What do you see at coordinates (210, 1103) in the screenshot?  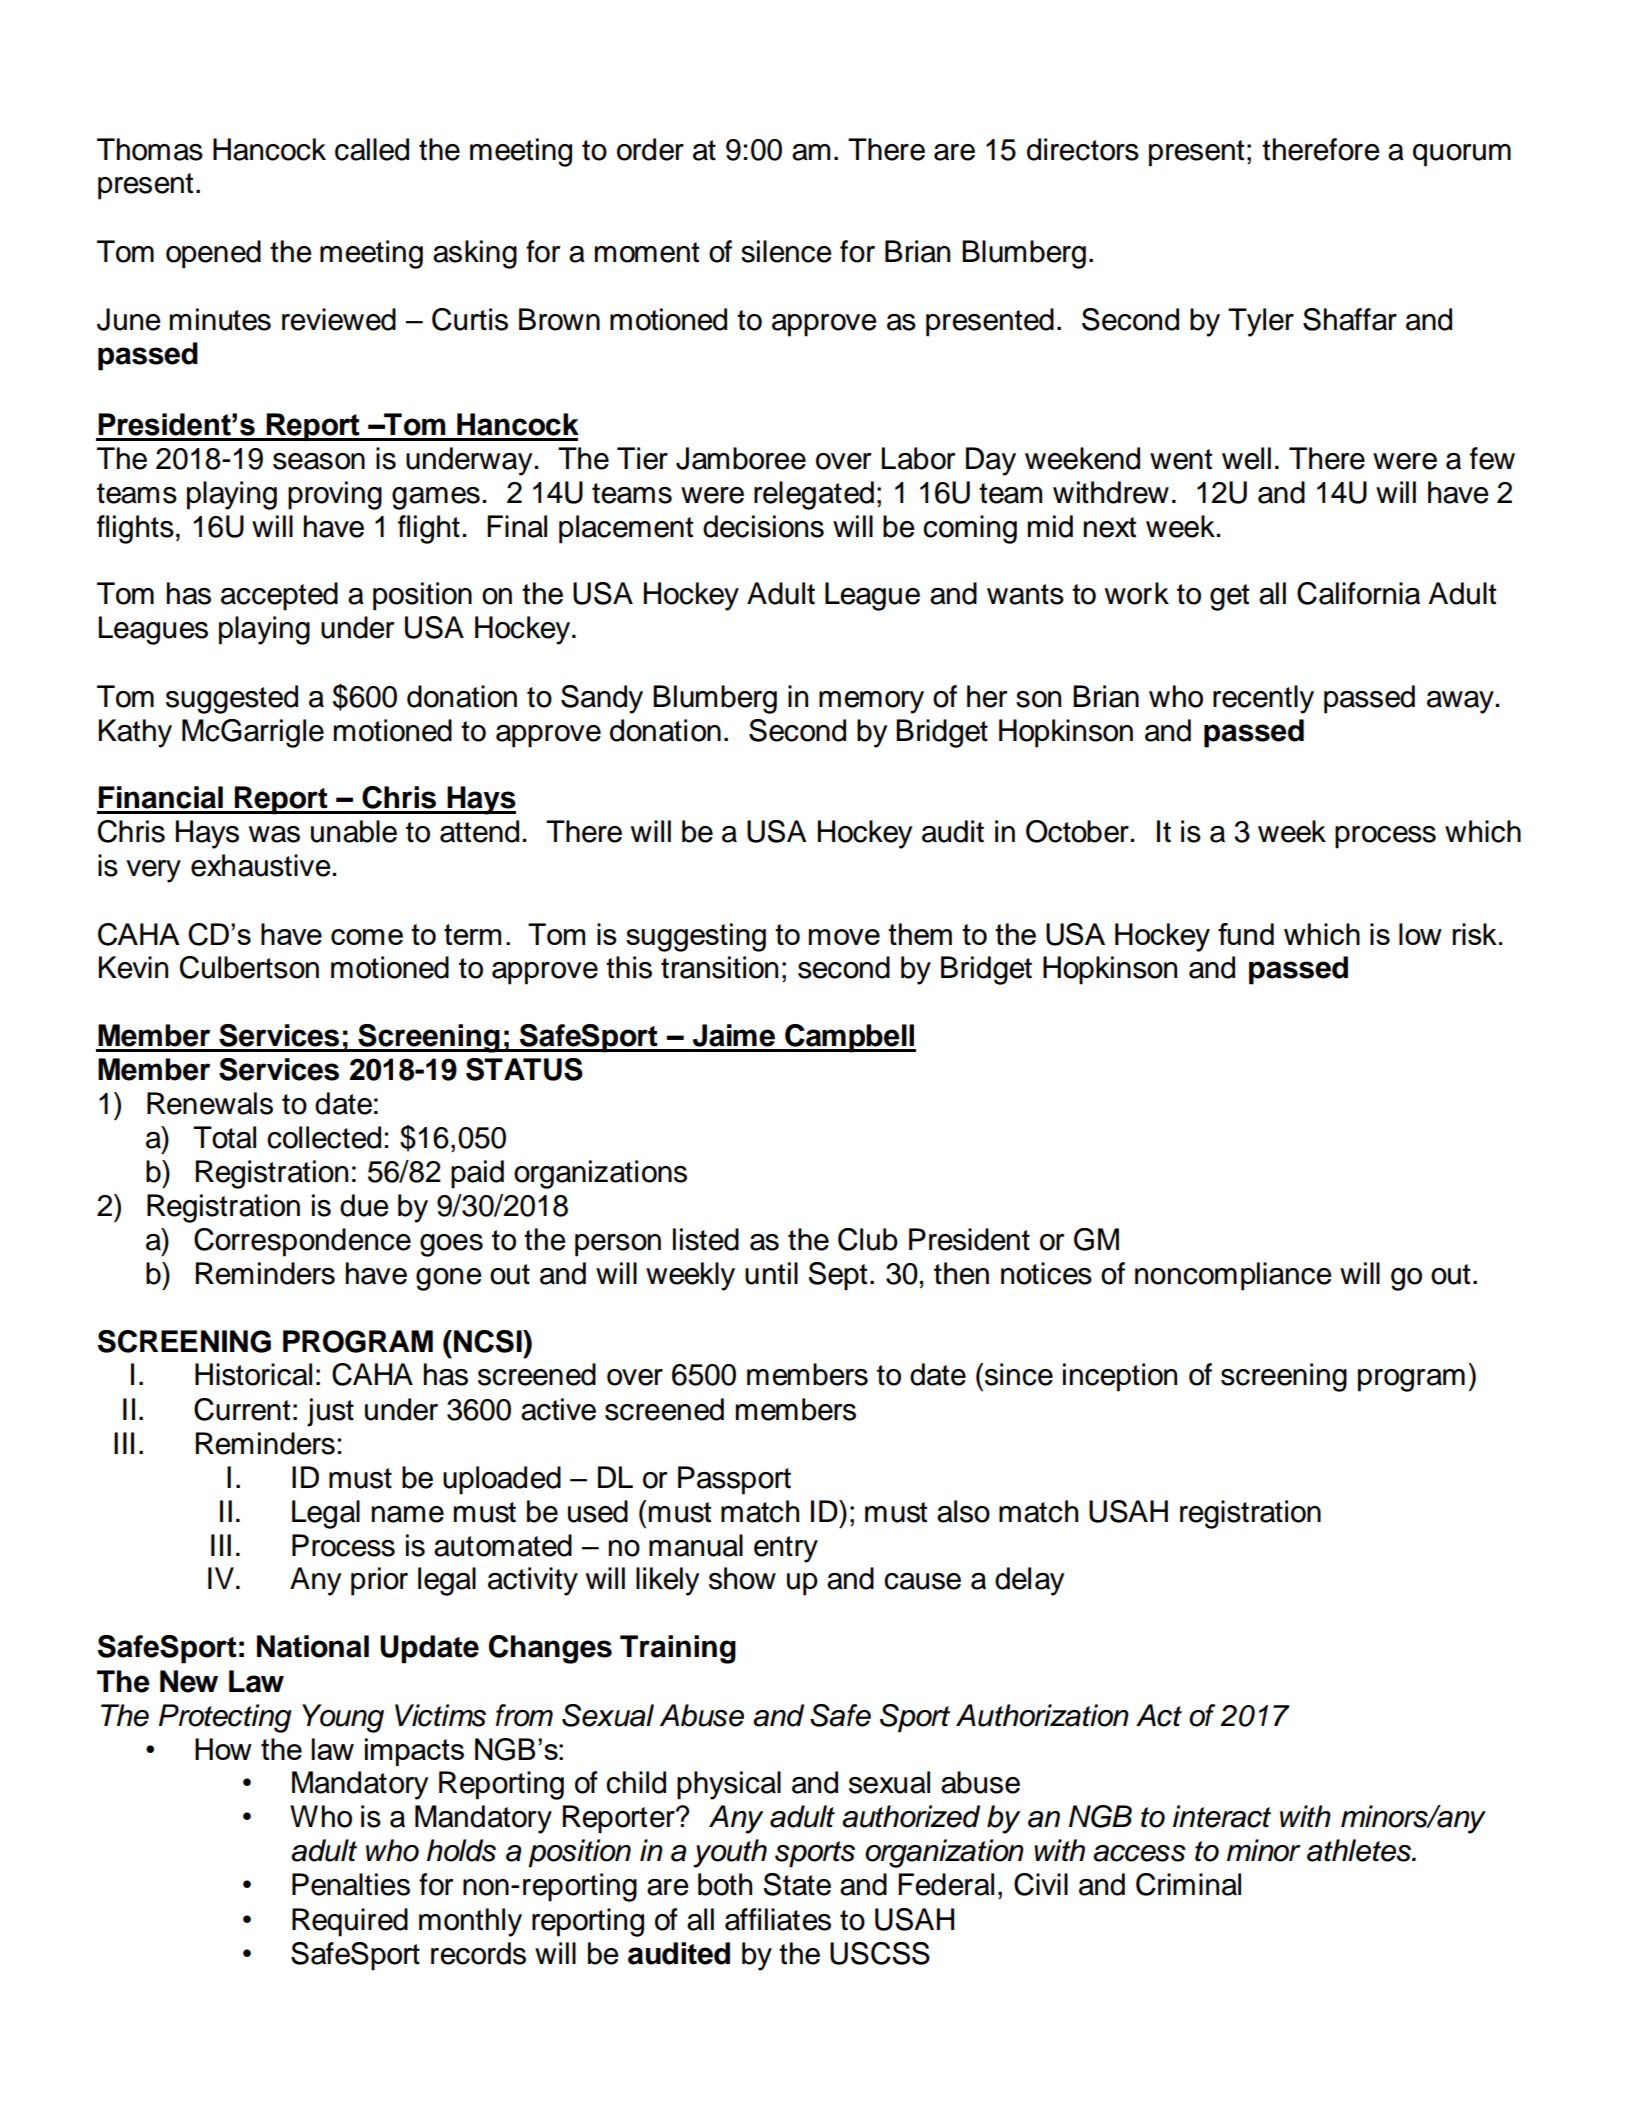 I see `Renewals` at bounding box center [210, 1103].
